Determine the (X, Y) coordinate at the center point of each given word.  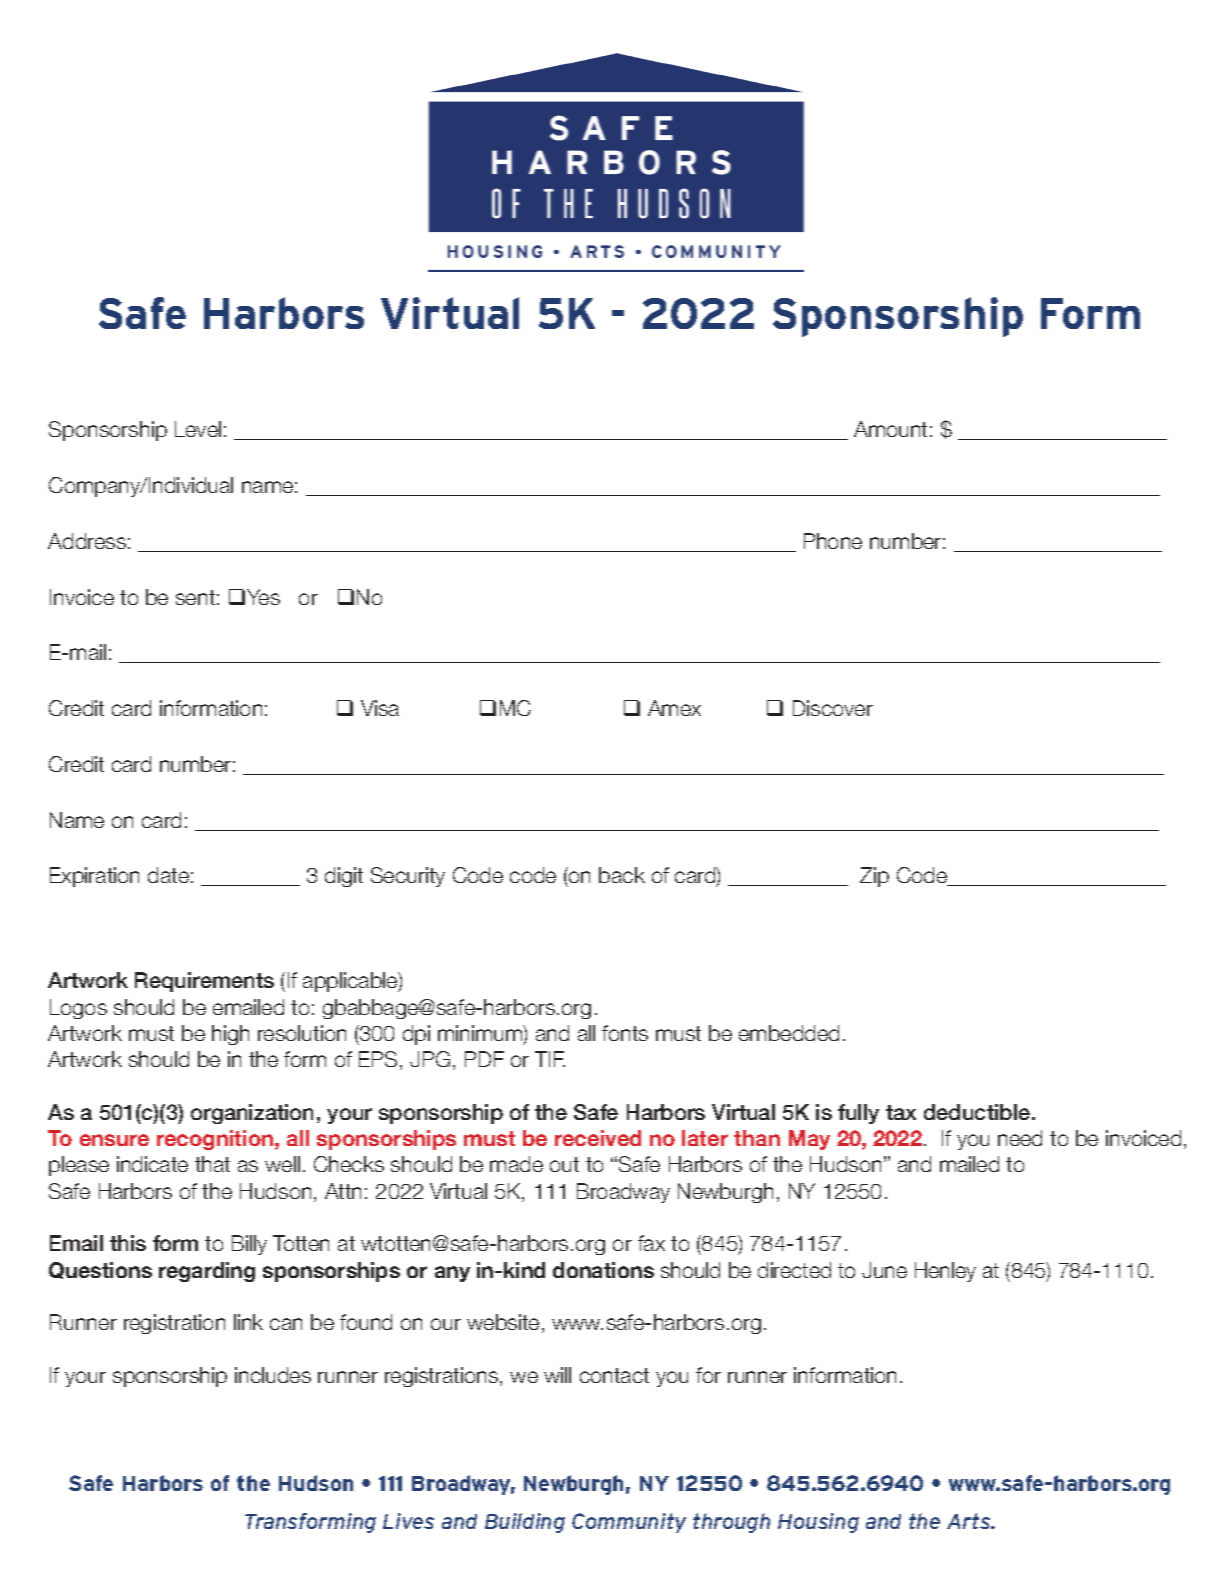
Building (525, 1523)
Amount (890, 429)
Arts (970, 1521)
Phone (833, 541)
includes (273, 1375)
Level (198, 429)
